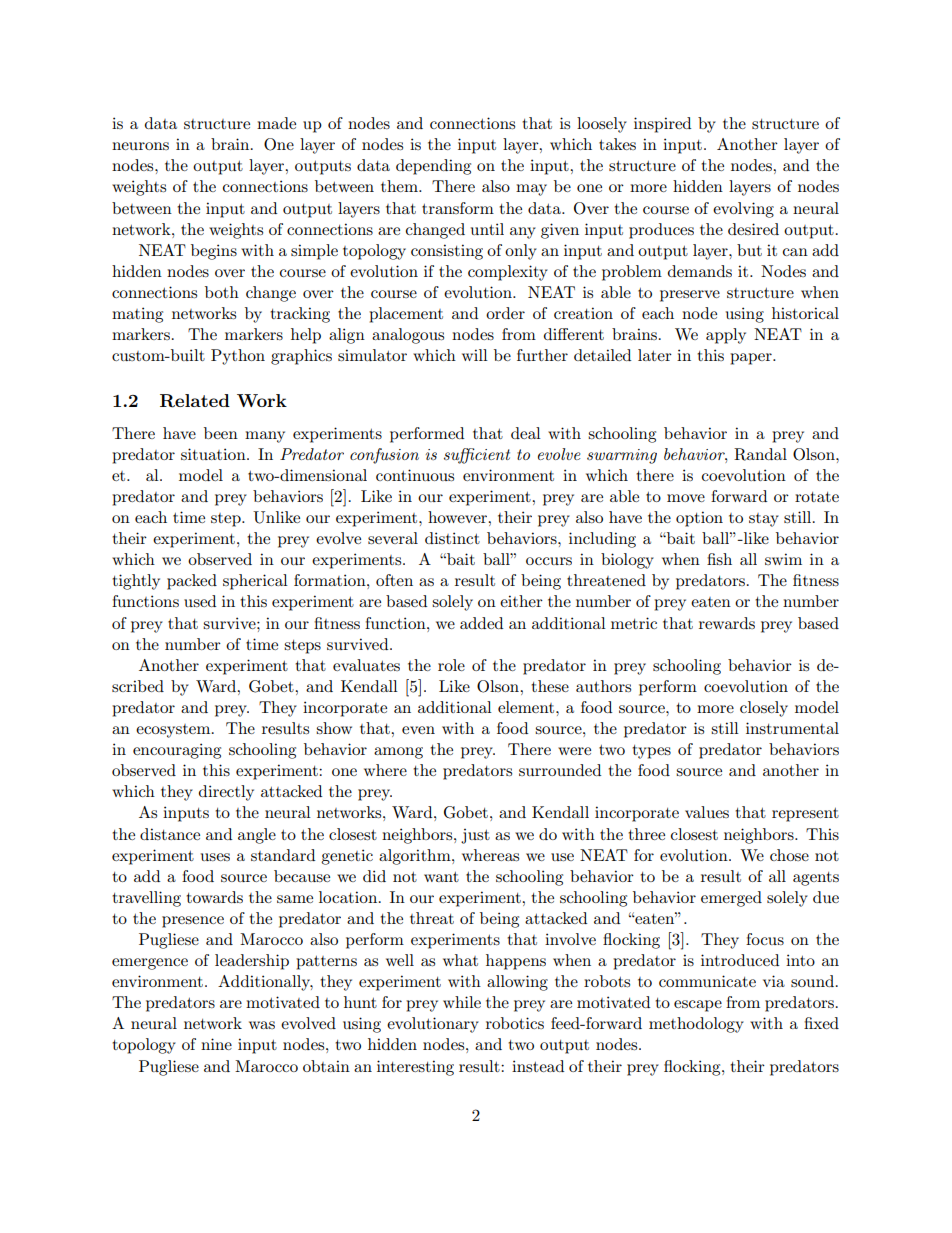 The image size is (952, 1233). Describe the element at coordinates (226, 793) in the page. I see `directly` at that location.
